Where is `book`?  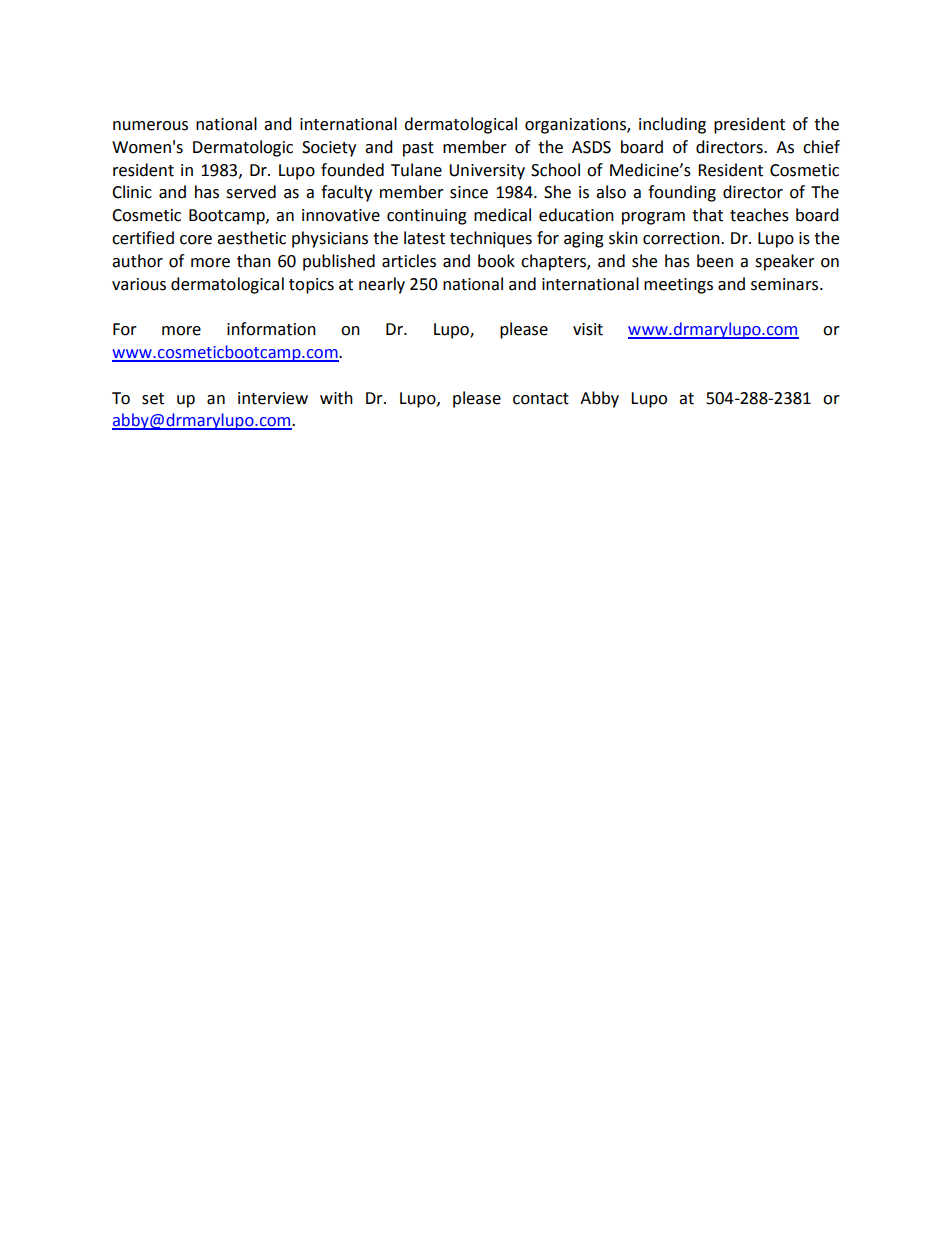 book is located at coordinates (496, 261).
